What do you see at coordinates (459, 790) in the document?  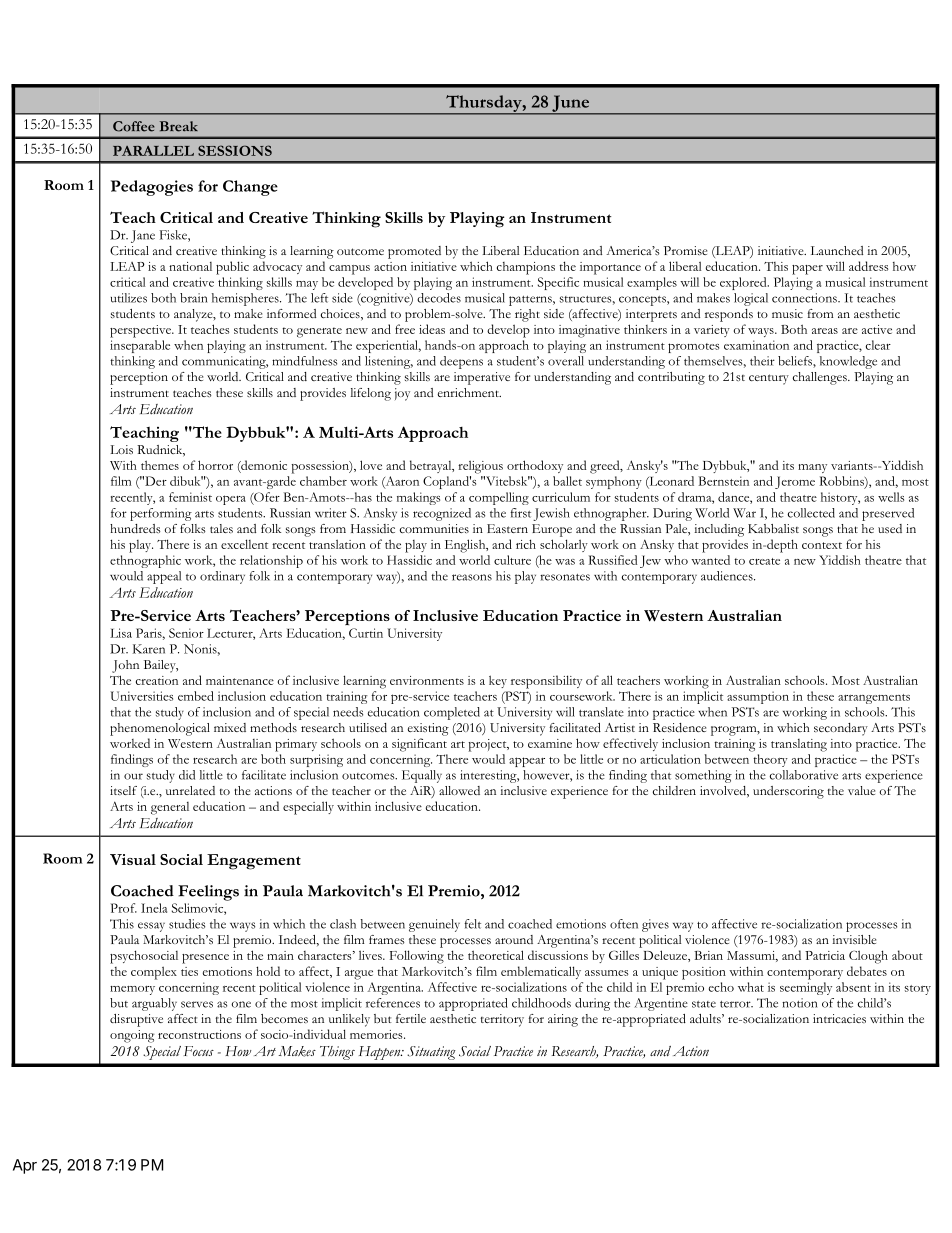 I see `allowed` at bounding box center [459, 790].
